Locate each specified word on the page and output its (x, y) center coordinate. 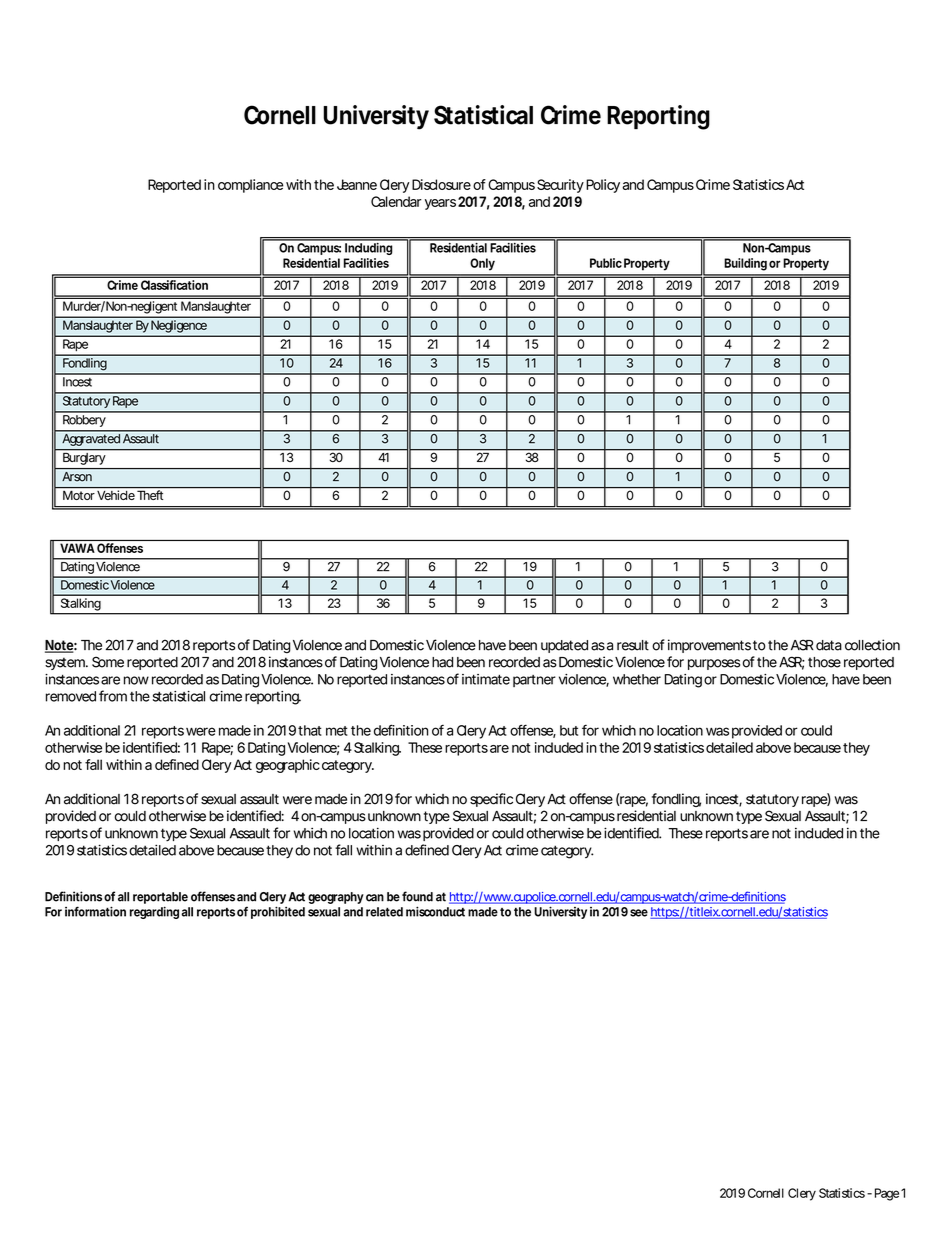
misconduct (435, 911)
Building (745, 264)
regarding (154, 912)
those (824, 662)
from (113, 696)
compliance (250, 186)
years (440, 204)
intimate (486, 679)
